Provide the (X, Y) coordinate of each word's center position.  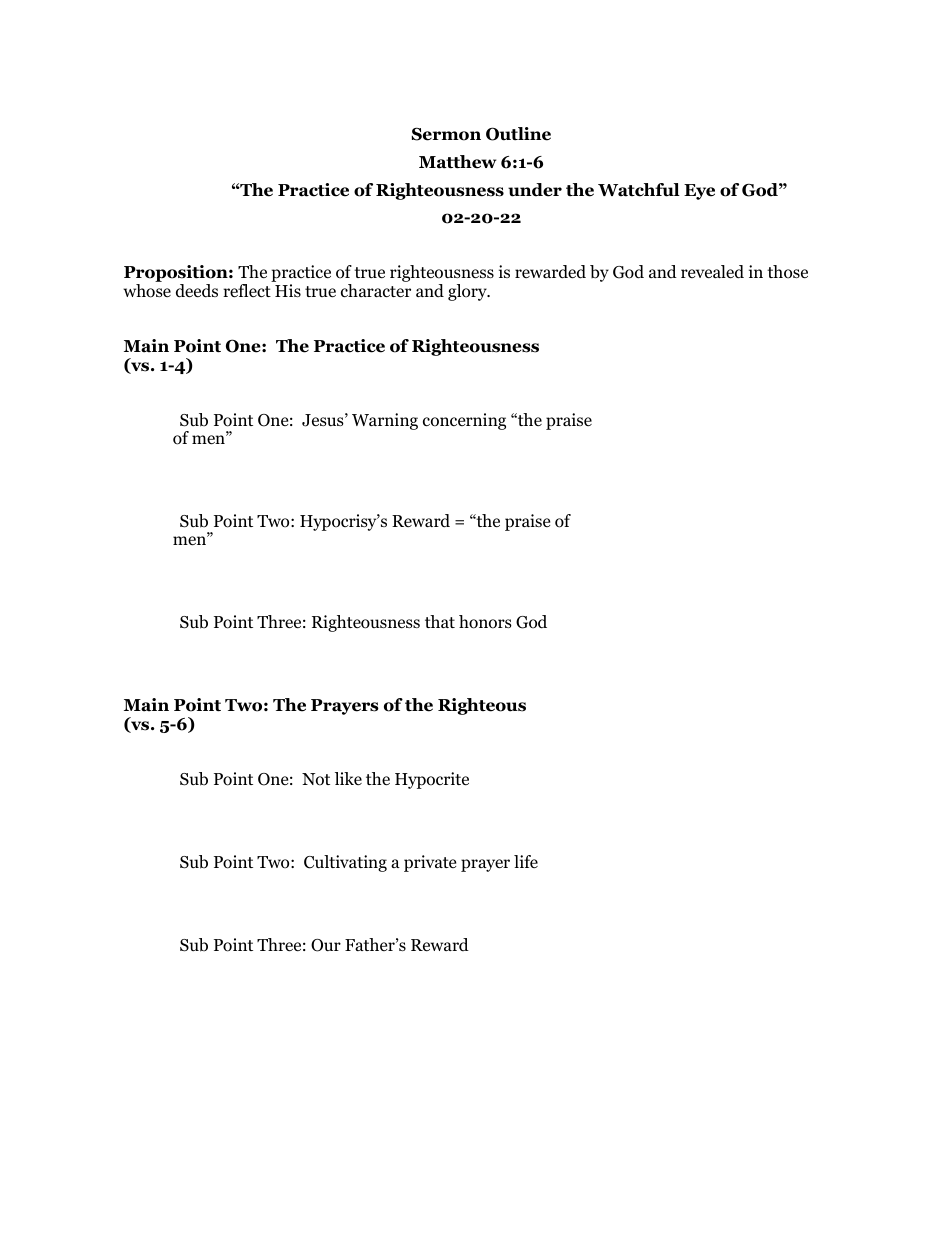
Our (326, 945)
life (526, 861)
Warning (385, 421)
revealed (712, 272)
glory (468, 292)
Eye (699, 192)
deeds (197, 291)
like (348, 778)
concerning (464, 421)
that (440, 621)
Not (316, 779)
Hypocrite (432, 780)
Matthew (457, 162)
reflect (247, 291)
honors (485, 622)
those (787, 272)
